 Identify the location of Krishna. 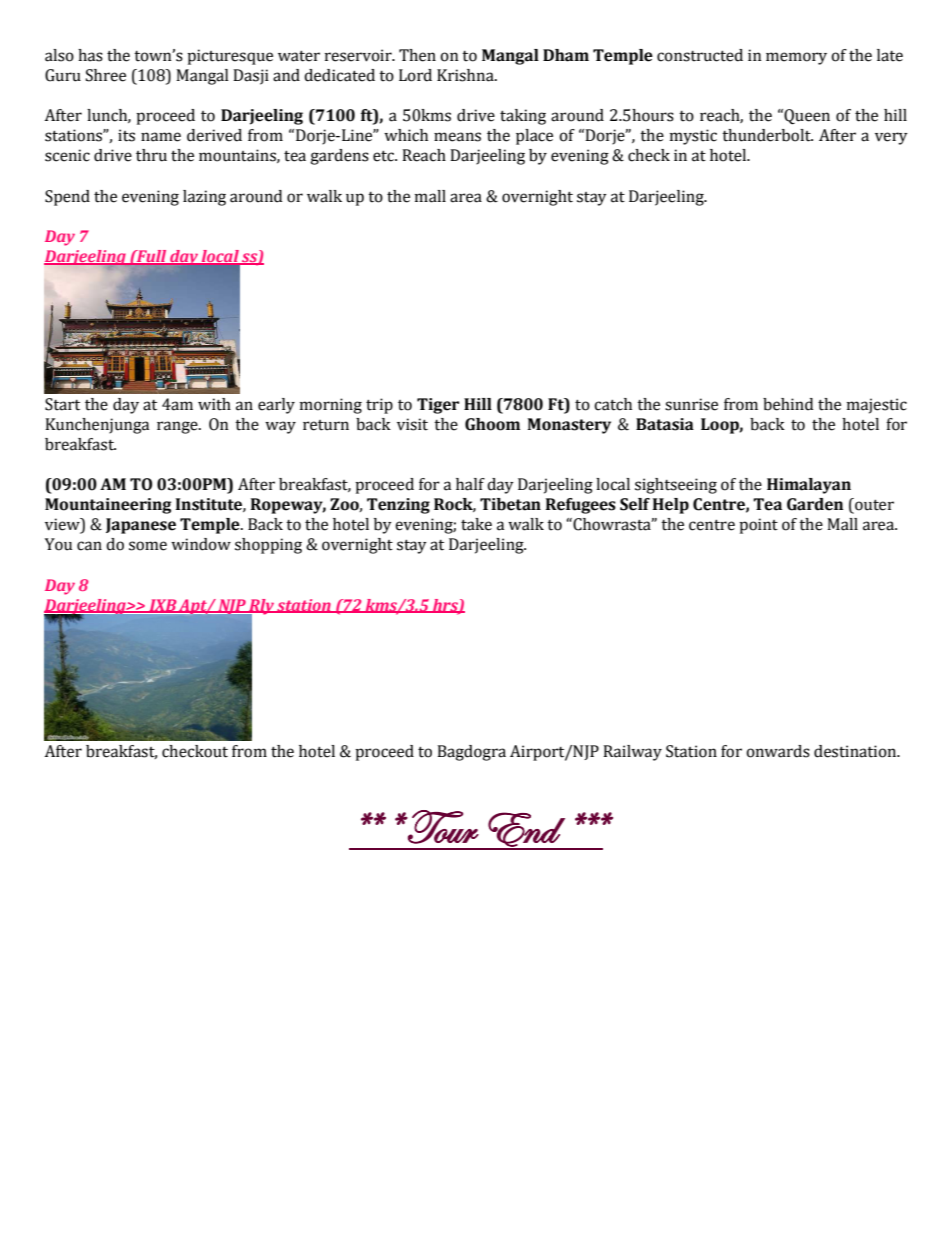
(466, 75).
